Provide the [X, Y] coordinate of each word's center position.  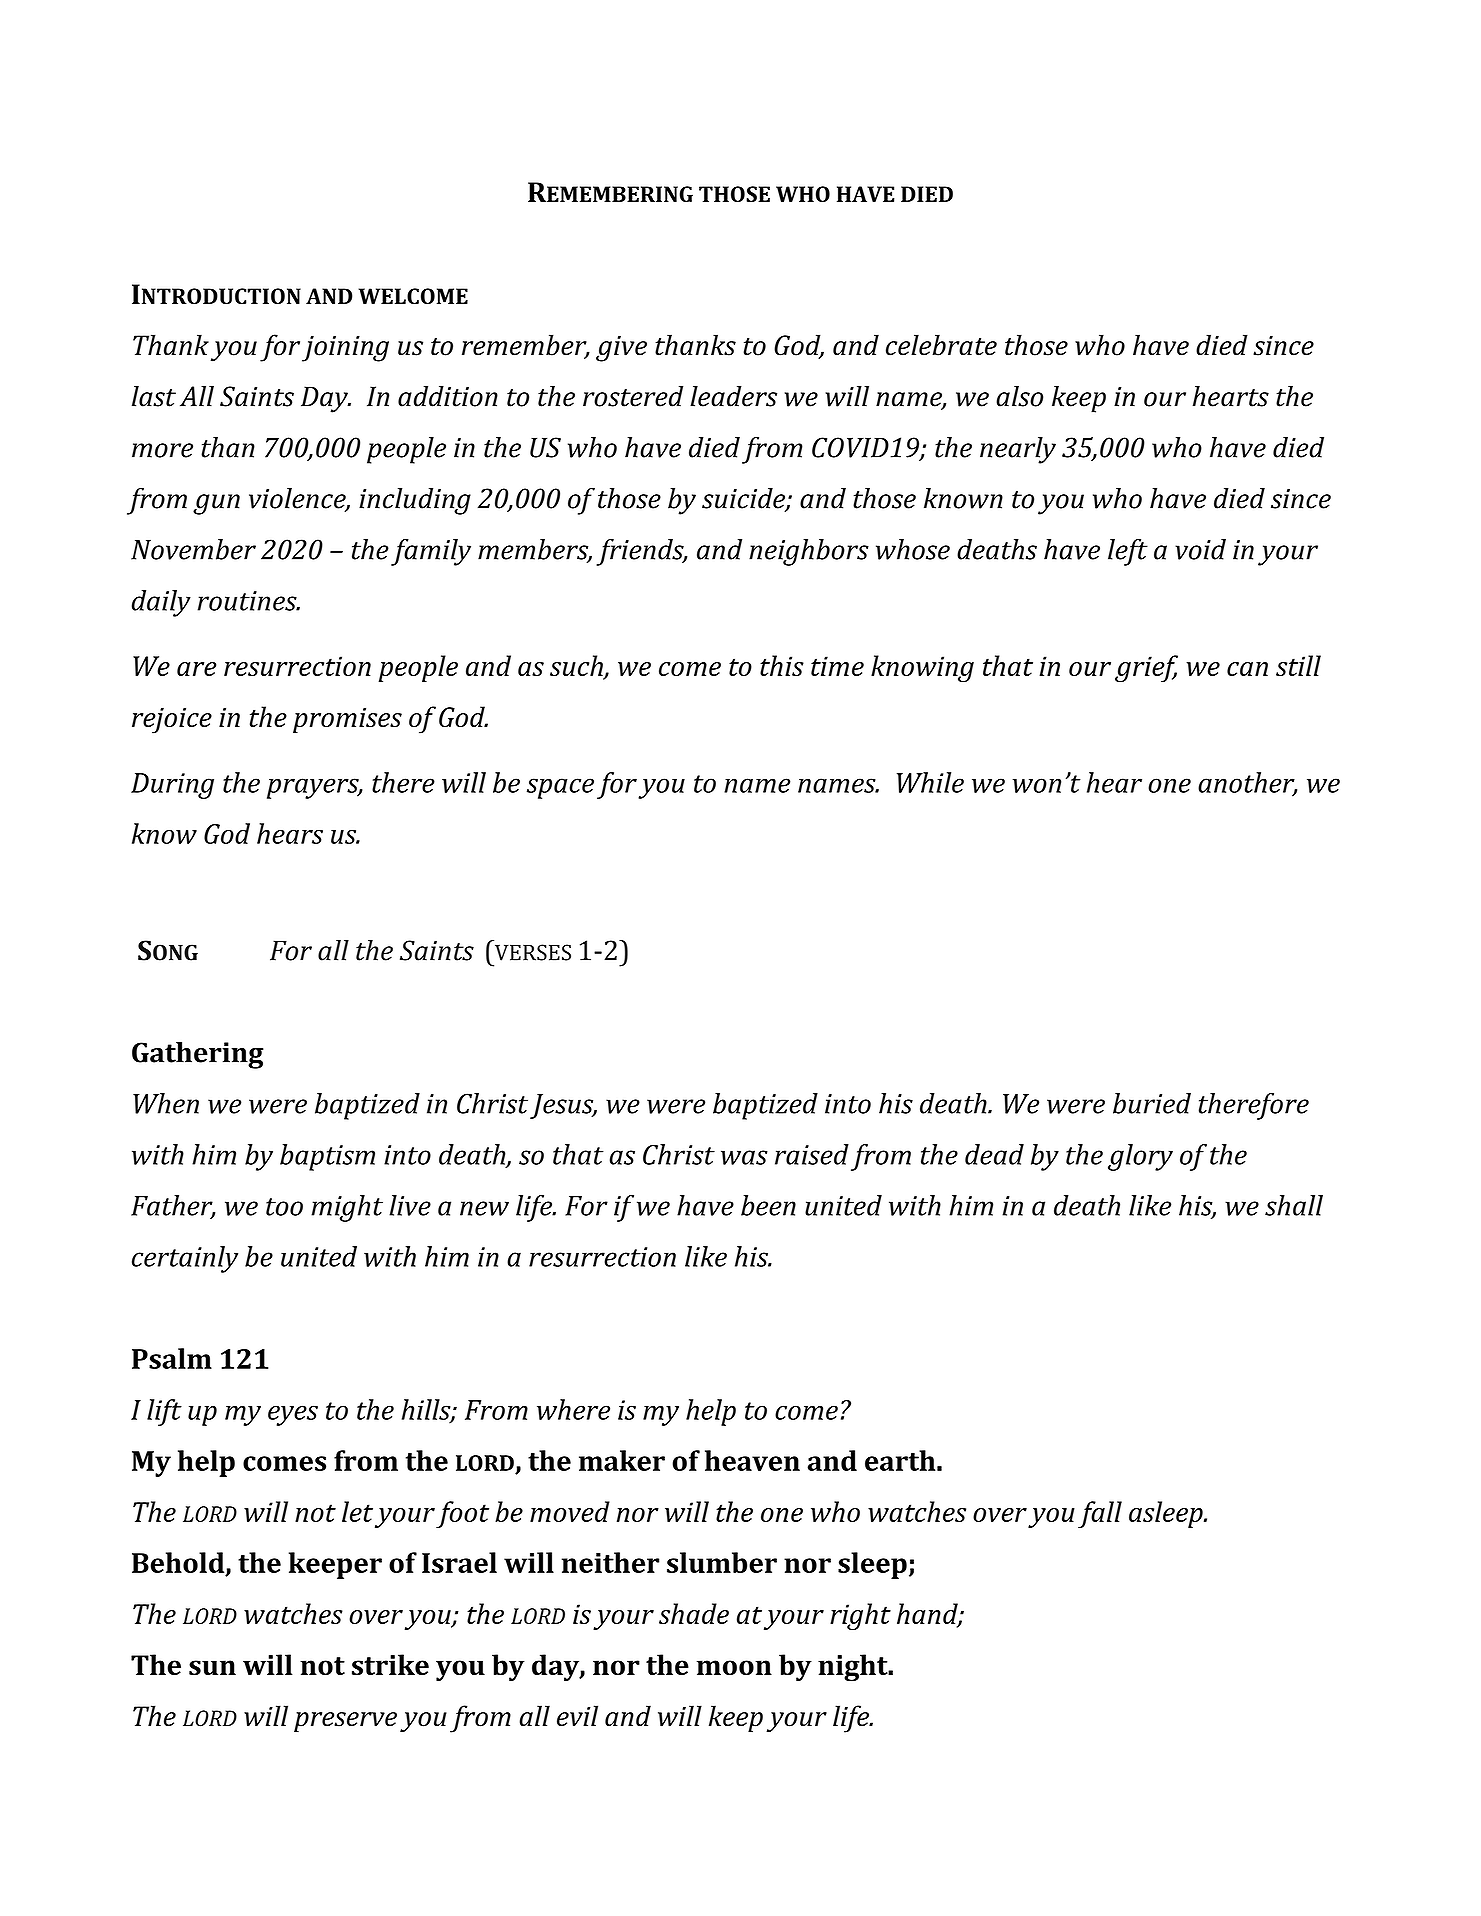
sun [212, 1667]
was [744, 1157]
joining [345, 349]
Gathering [198, 1055]
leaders [733, 396]
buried [1152, 1103]
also [1019, 396]
